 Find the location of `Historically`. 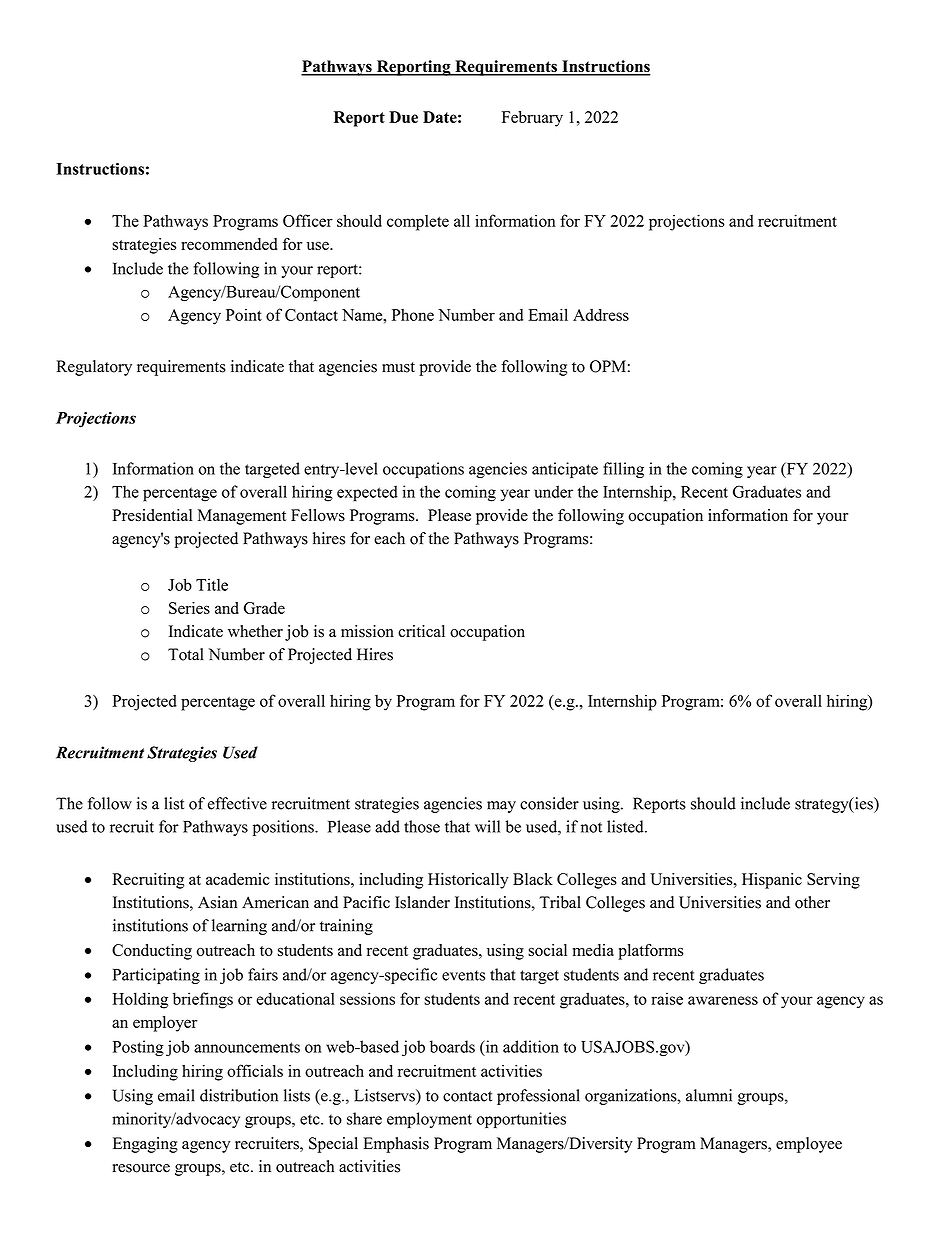

Historically is located at coordinates (468, 881).
